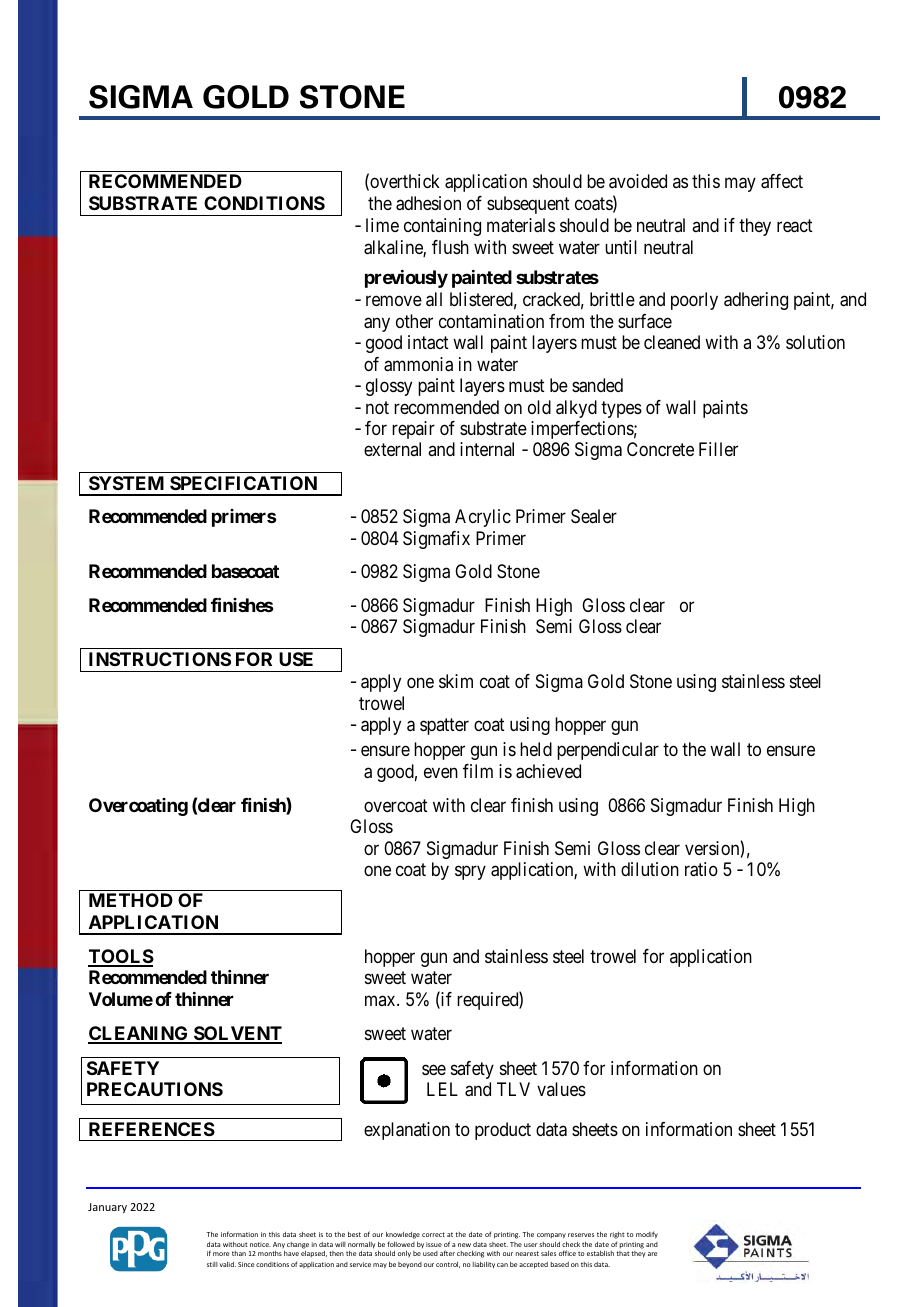  I want to click on internal, so click(487, 449).
